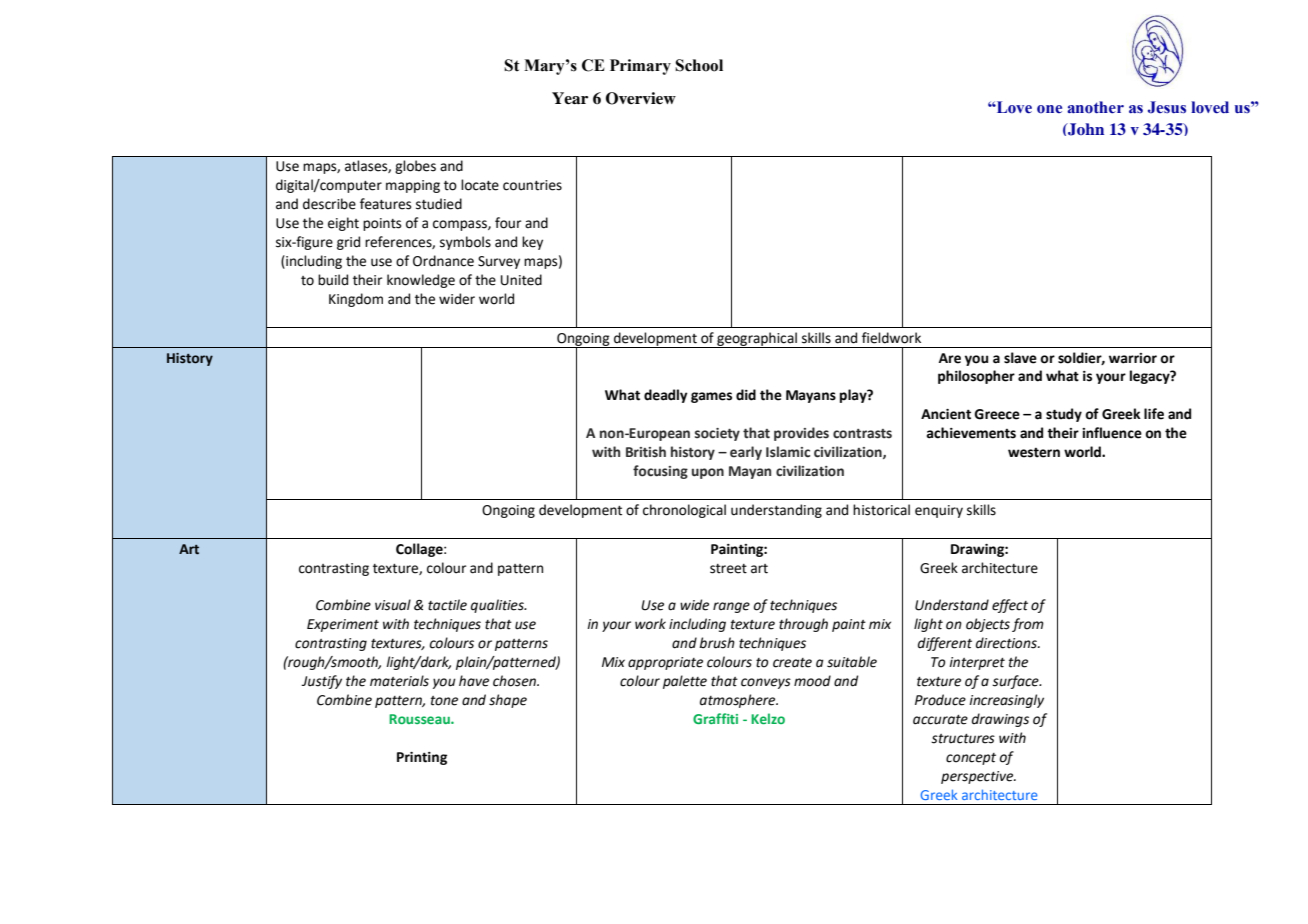 This page has width=1308, height=924. Describe the element at coordinates (971, 759) in the page. I see `concept` at that location.
